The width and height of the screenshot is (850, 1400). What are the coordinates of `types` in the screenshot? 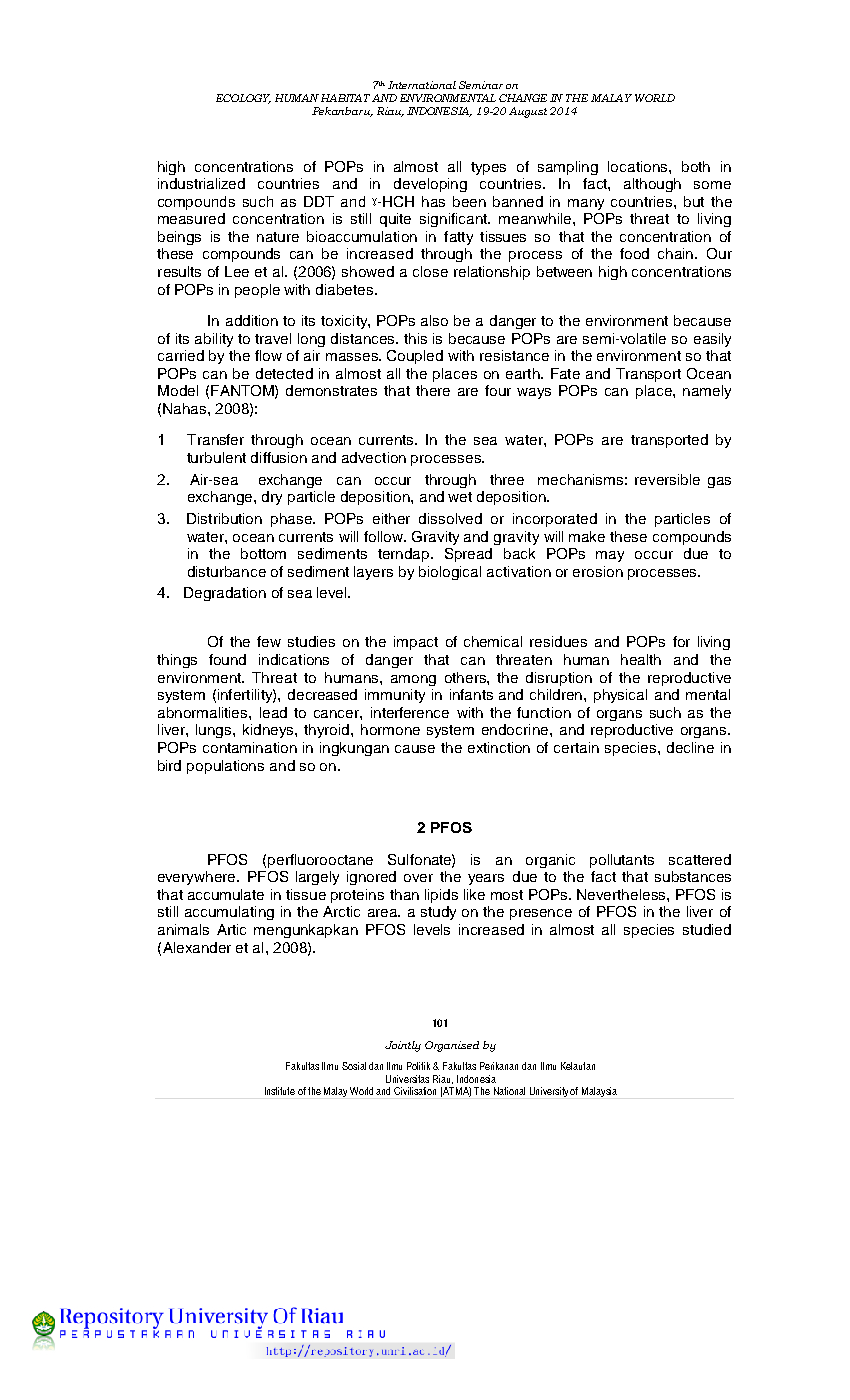 It's located at (488, 168).
